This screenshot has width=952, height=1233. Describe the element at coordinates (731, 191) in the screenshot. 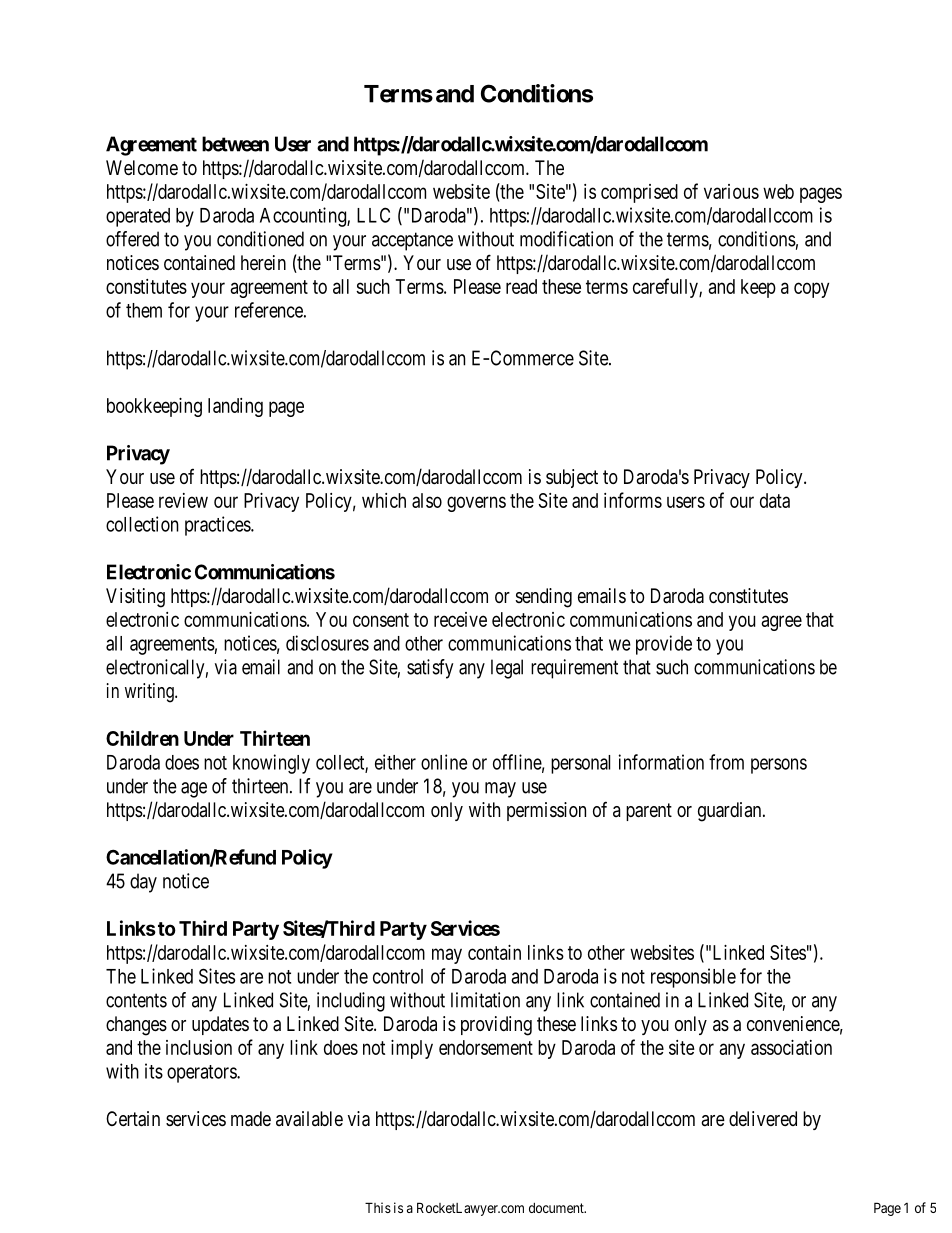

I see `various` at that location.
